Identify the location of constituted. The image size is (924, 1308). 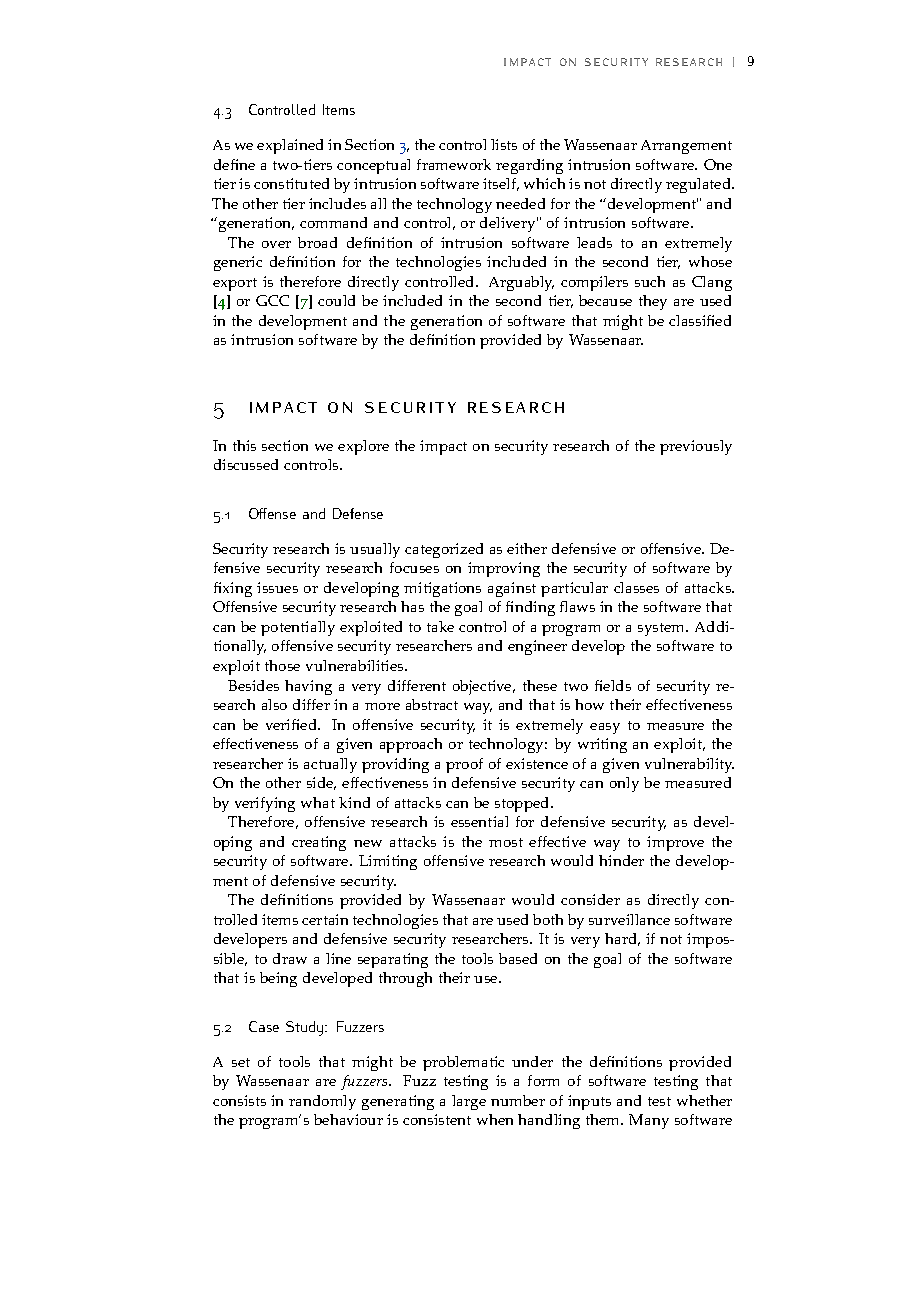
(291, 183).
